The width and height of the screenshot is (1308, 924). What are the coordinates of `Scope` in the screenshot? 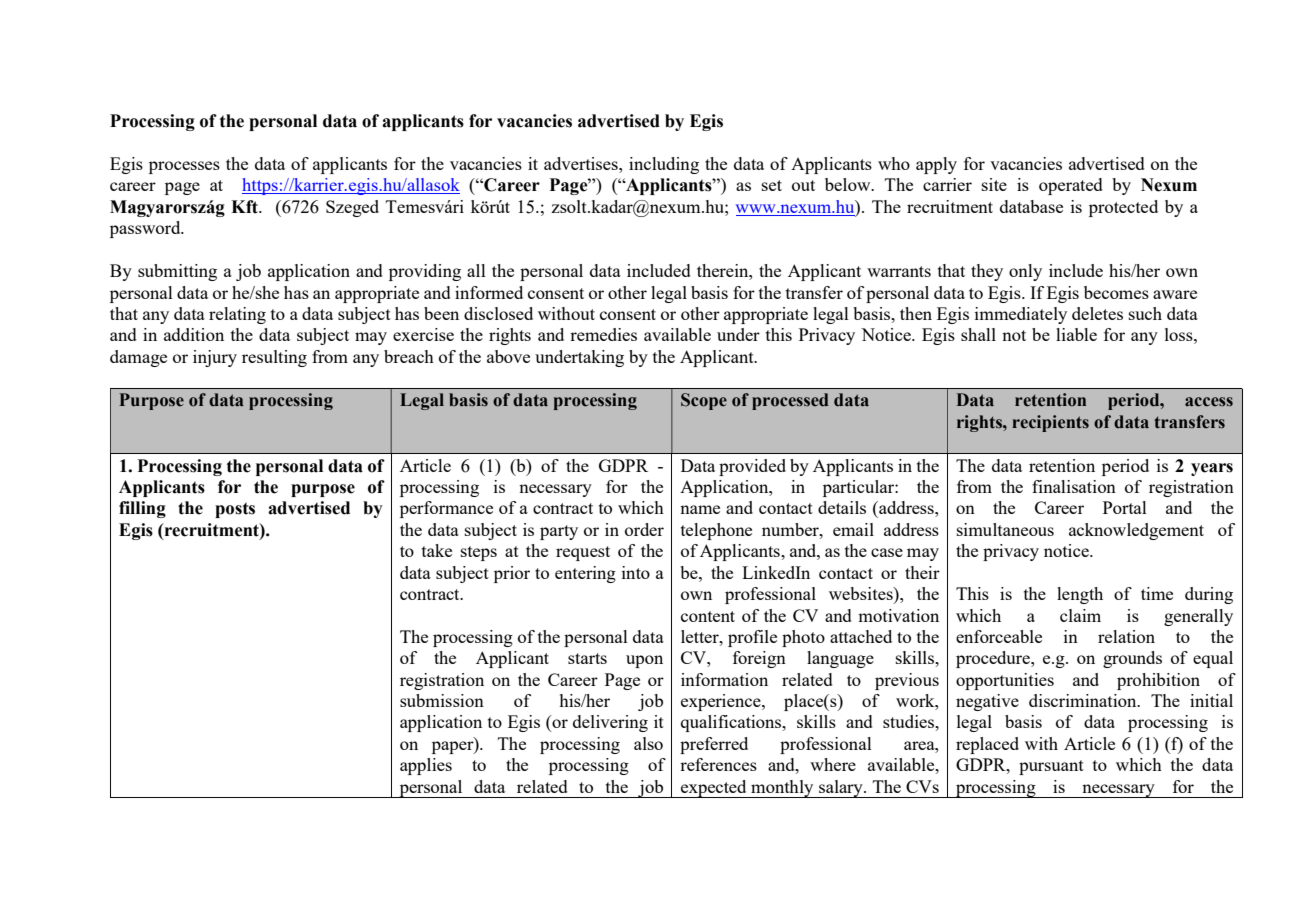 It's located at (704, 401).
